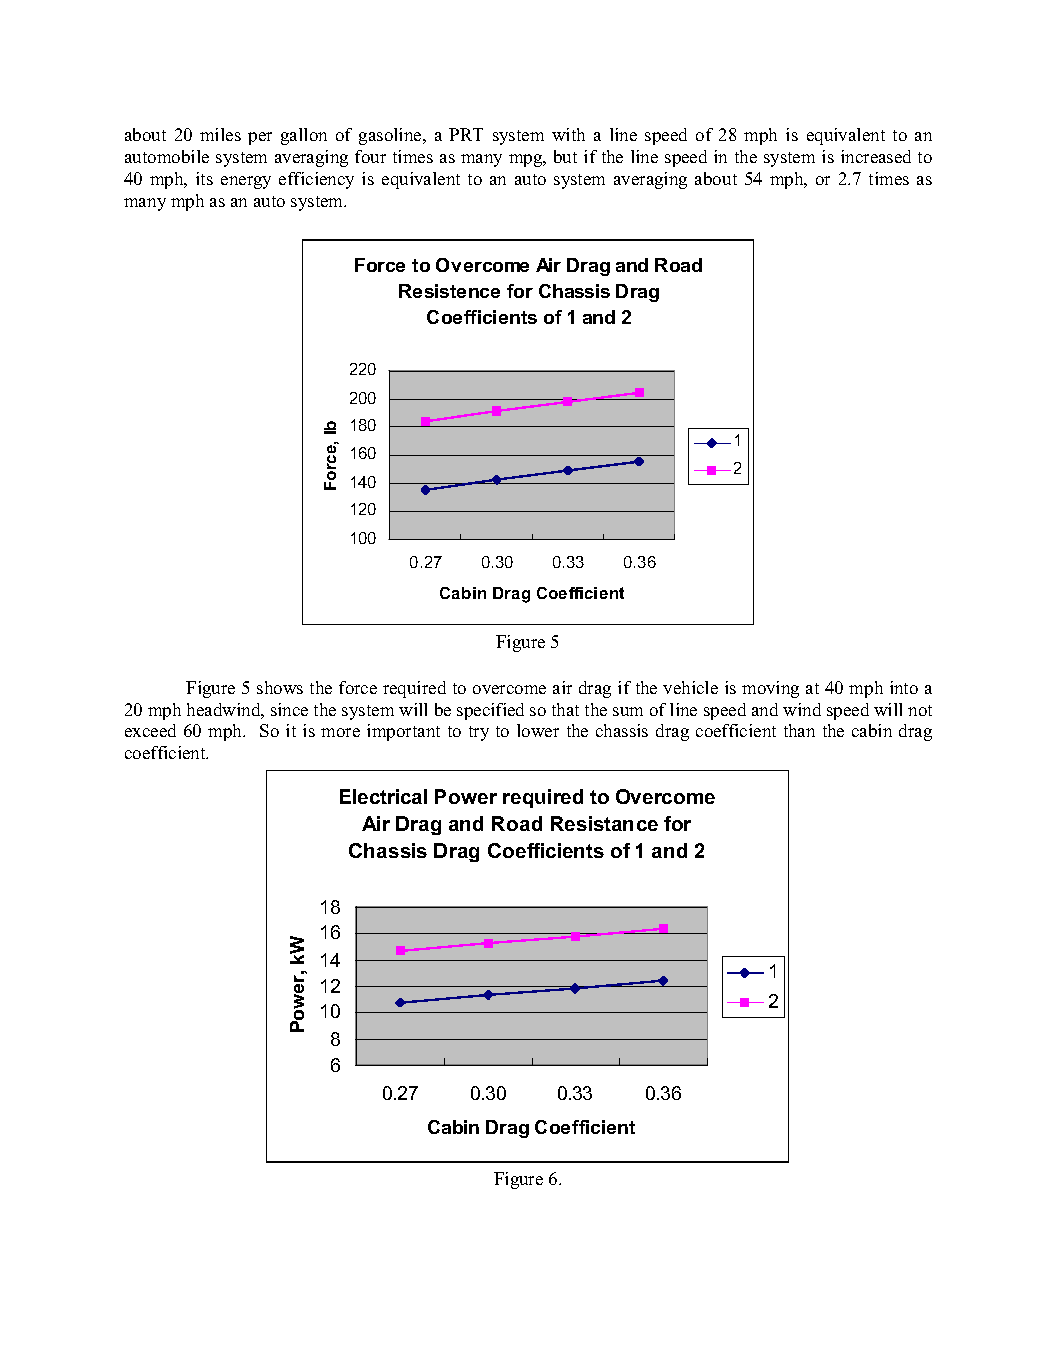 The height and width of the screenshot is (1368, 1057). I want to click on Resistence, so click(449, 291).
